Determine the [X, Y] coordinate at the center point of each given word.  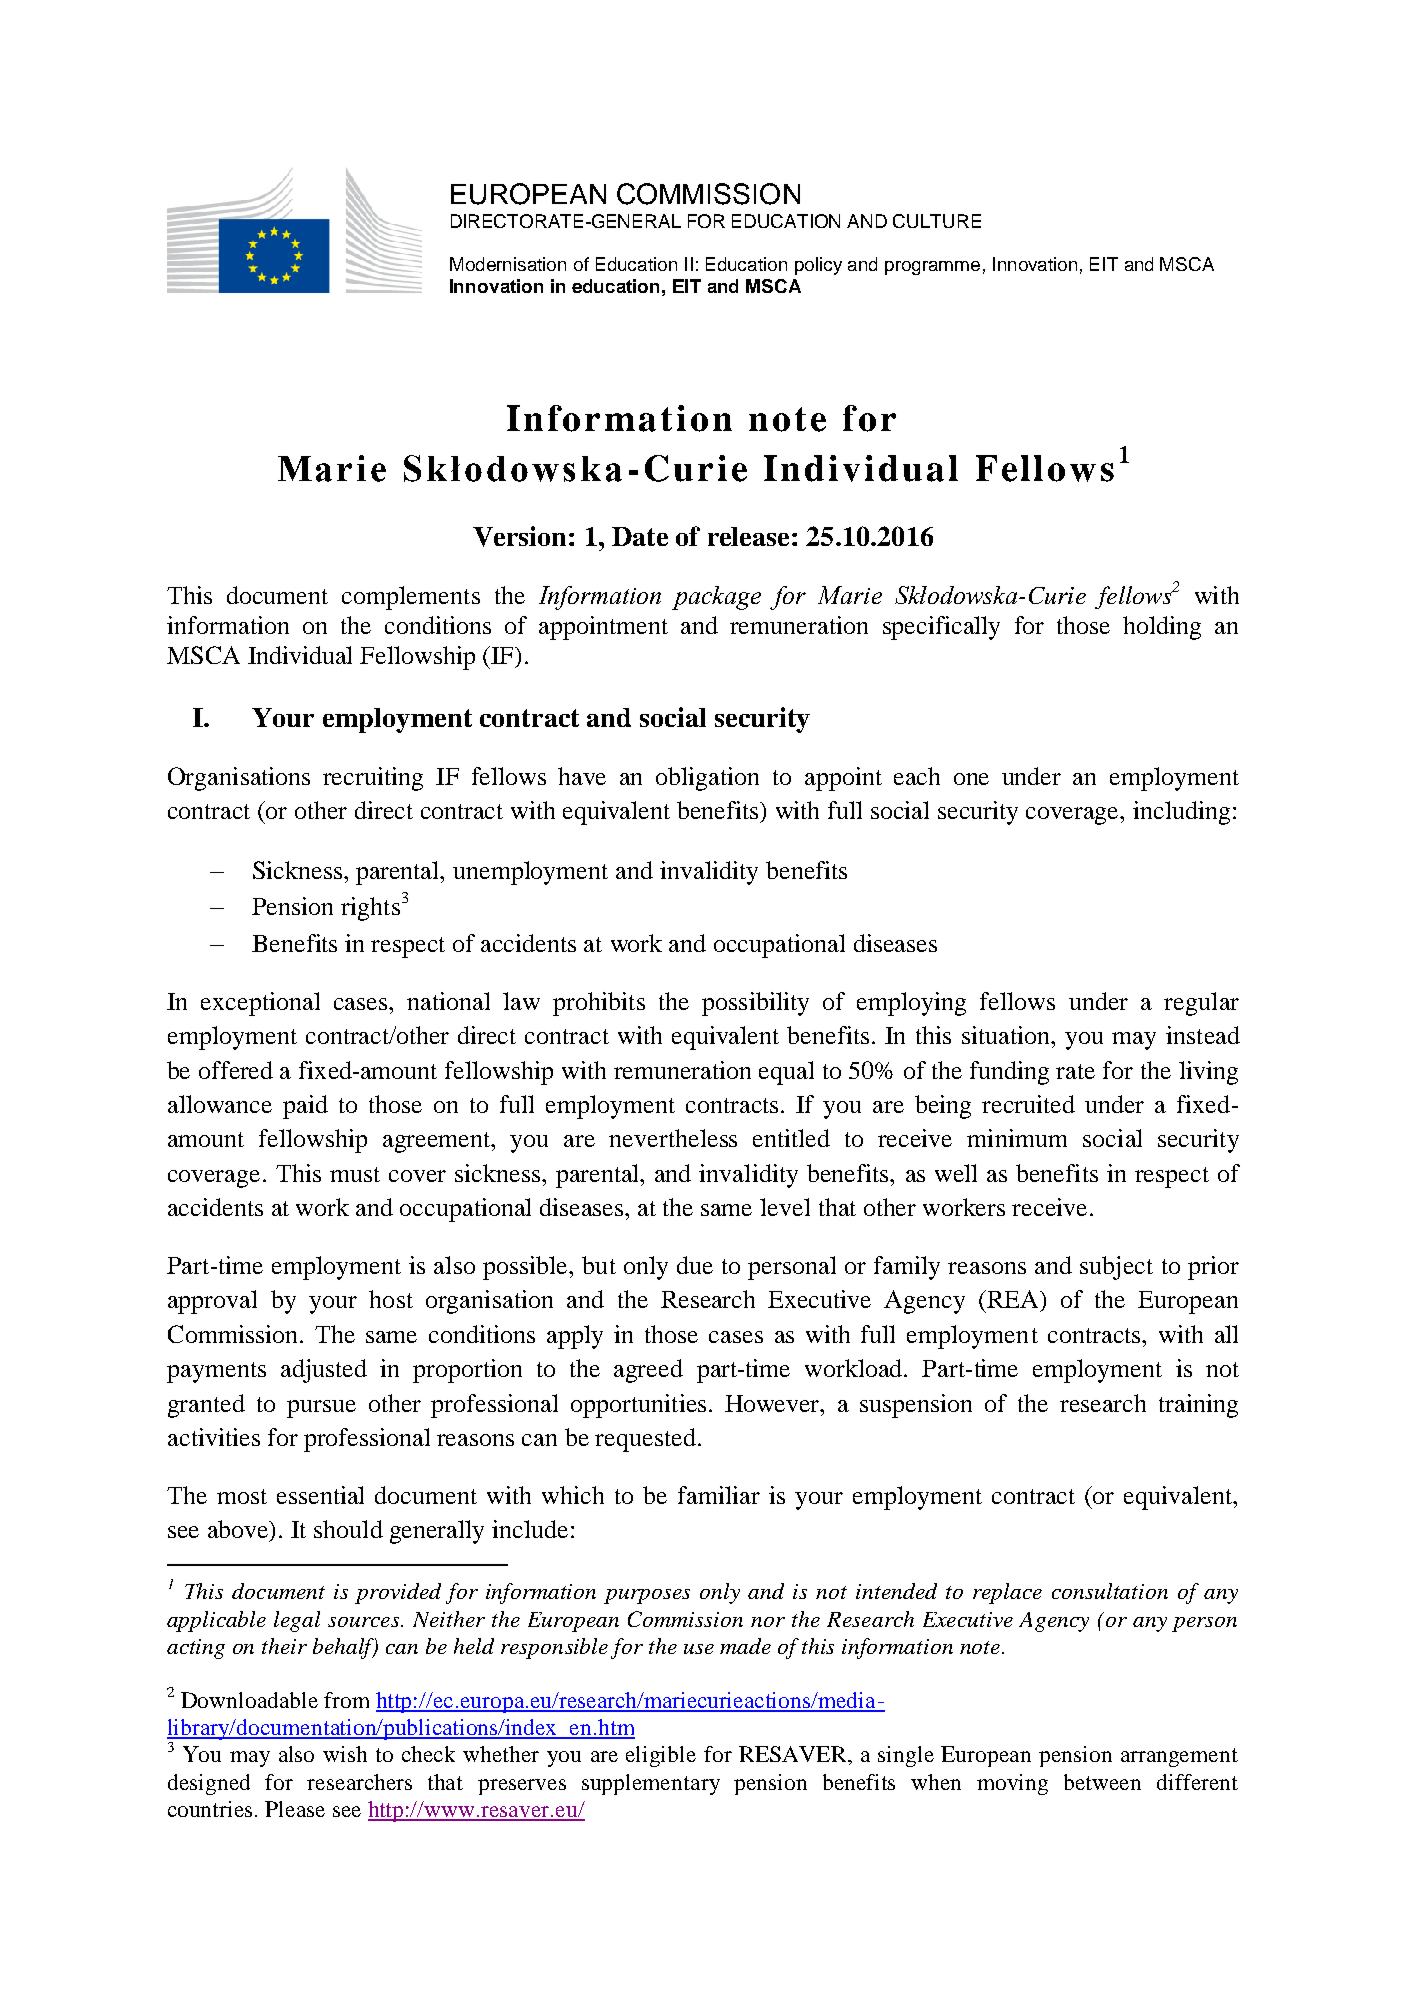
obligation [707, 779]
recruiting [373, 779]
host [391, 1299]
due [695, 1265]
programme [932, 268]
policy [818, 266]
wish [345, 1754]
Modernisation [508, 264]
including [1181, 813]
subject [1116, 1268]
